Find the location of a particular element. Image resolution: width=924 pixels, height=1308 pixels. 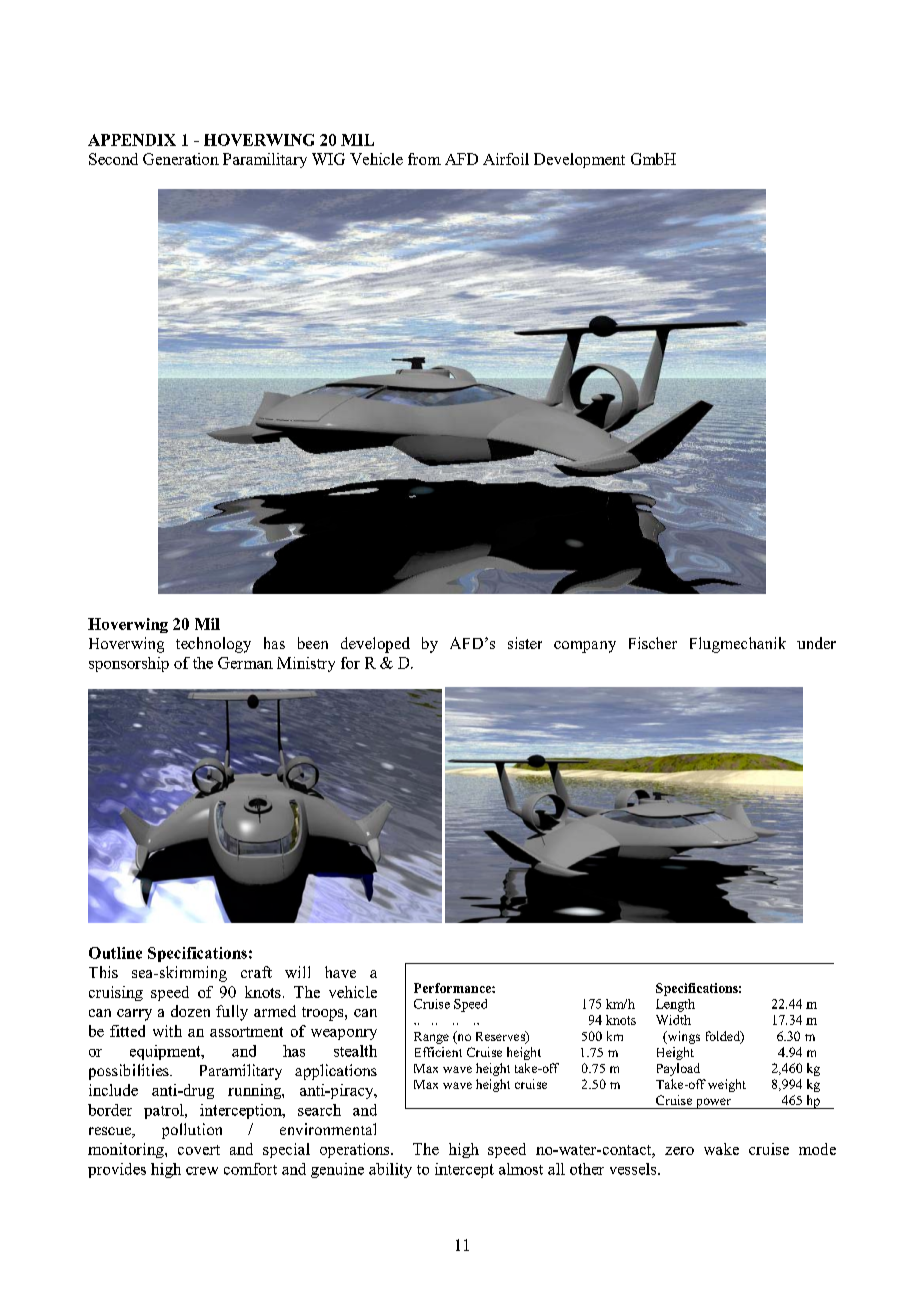

under is located at coordinates (816, 643).
